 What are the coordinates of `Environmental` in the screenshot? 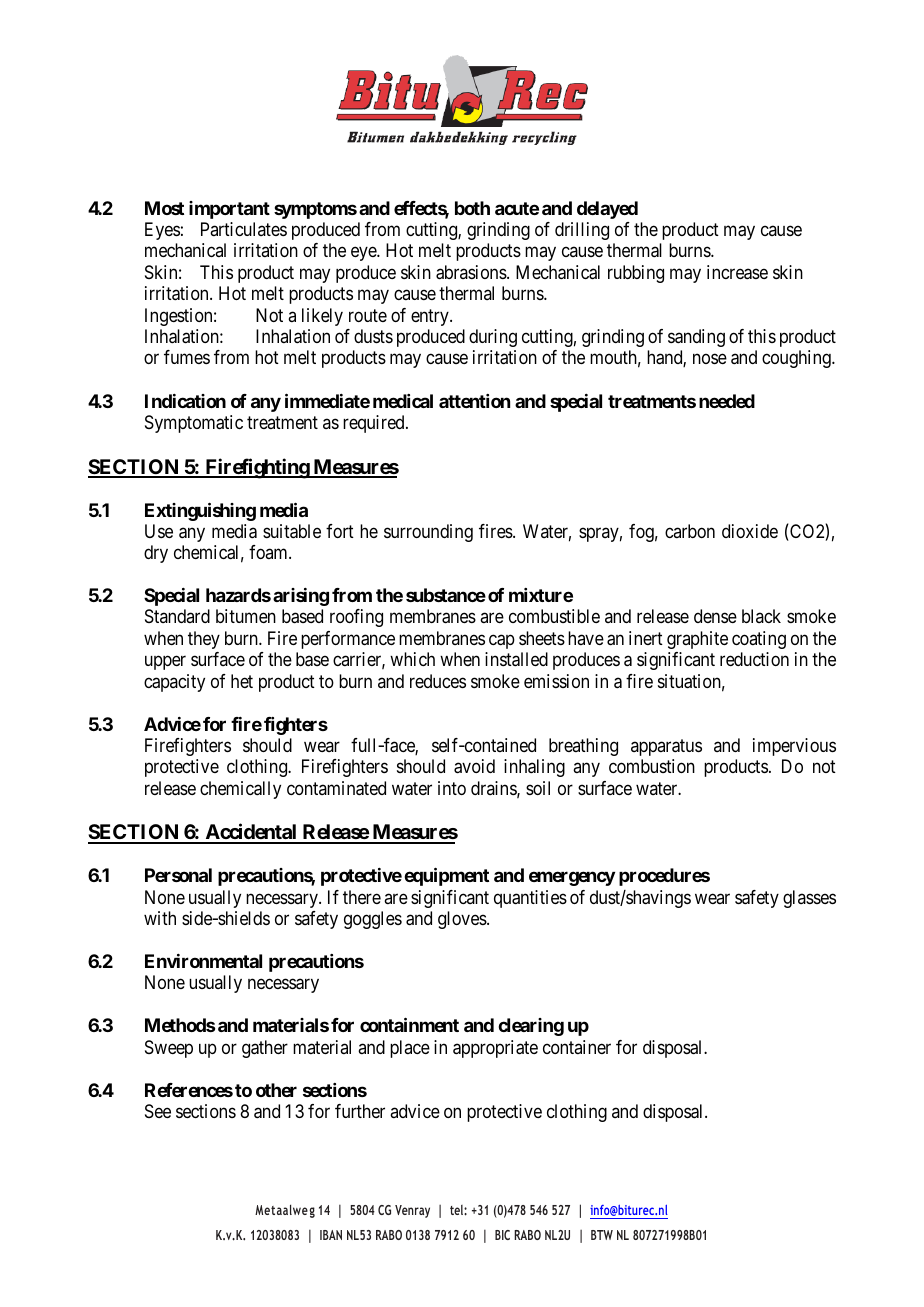 It's located at (203, 961).
